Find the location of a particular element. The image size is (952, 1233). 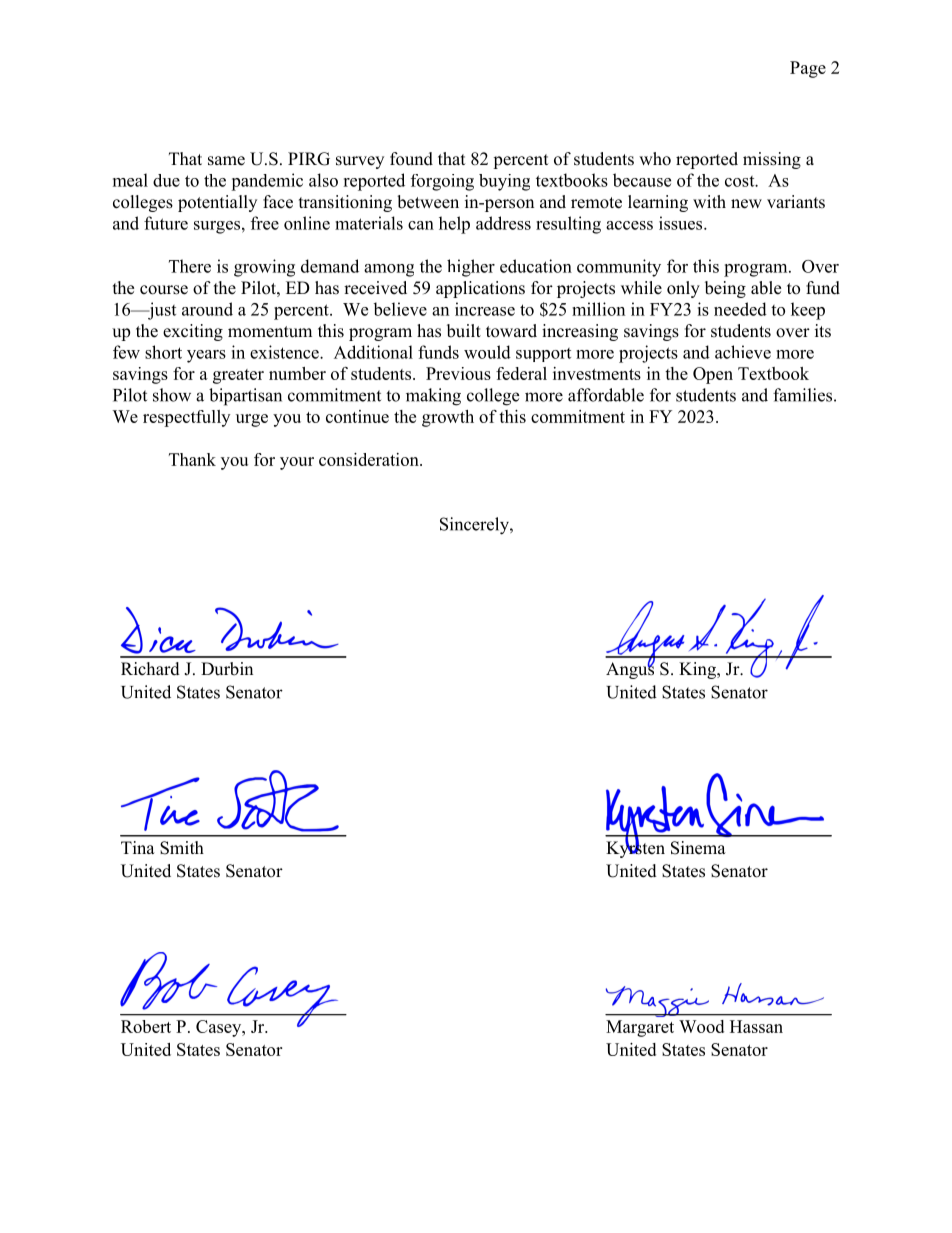

Open is located at coordinates (713, 375).
